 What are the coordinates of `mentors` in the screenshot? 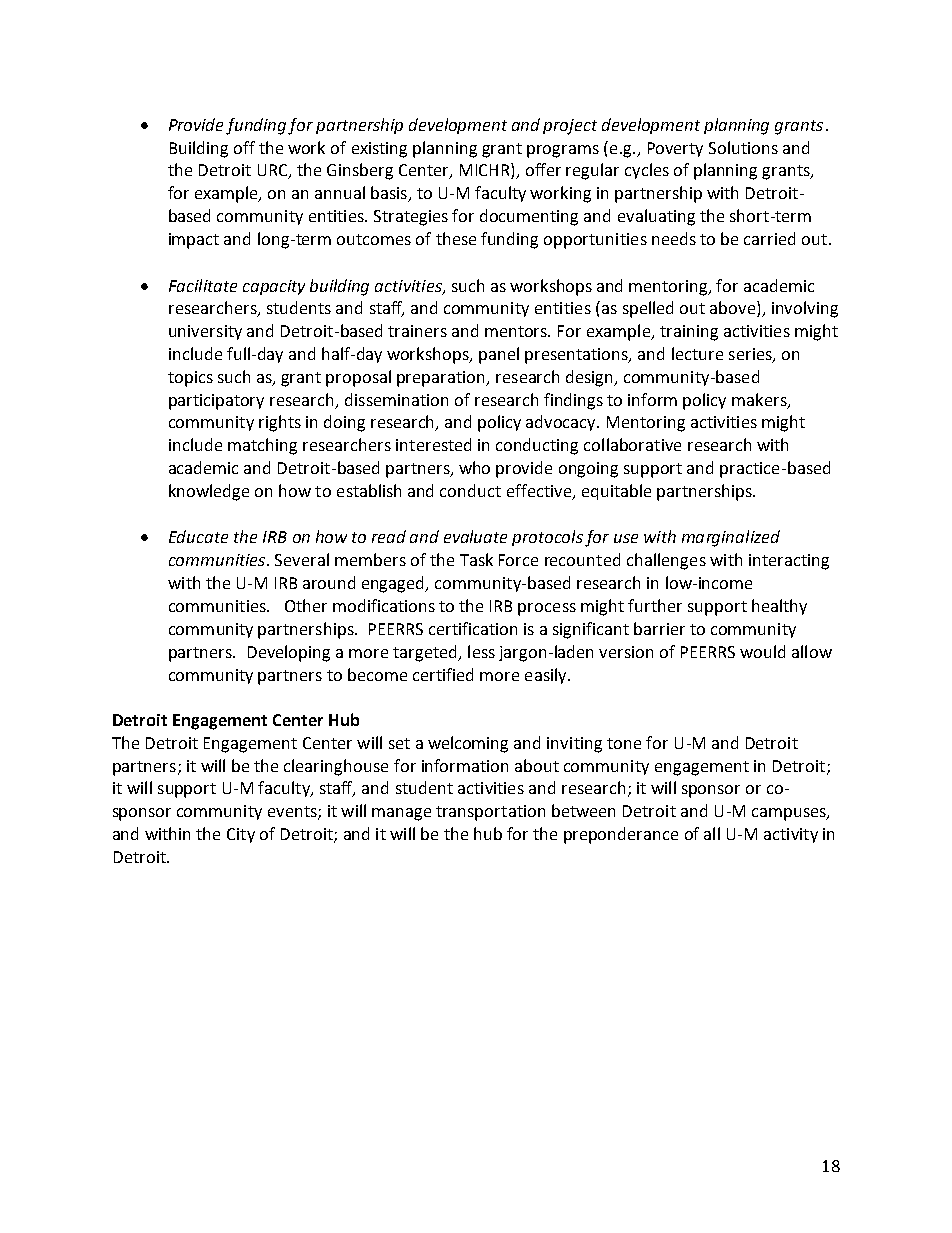 It's located at (517, 331).
